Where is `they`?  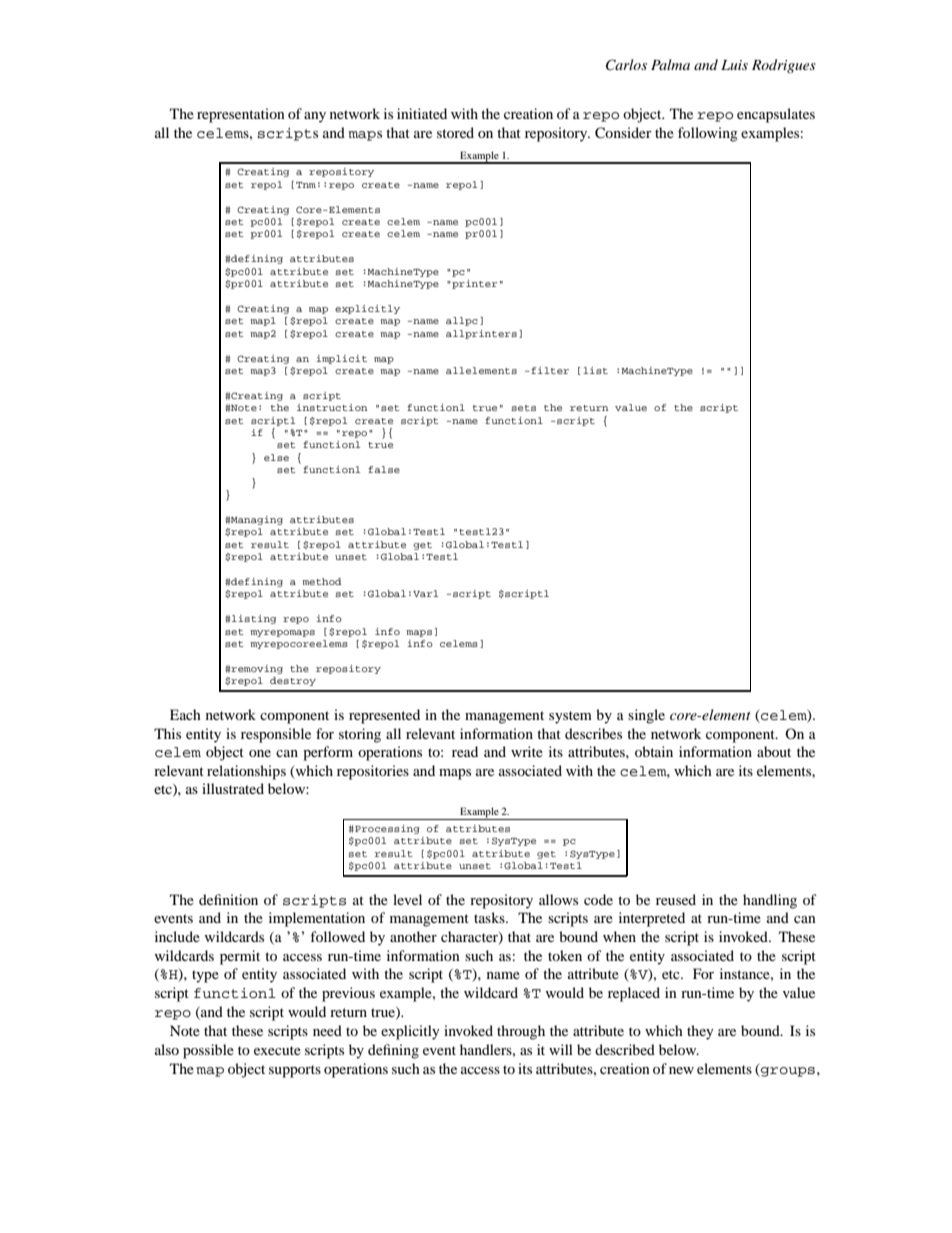
they is located at coordinates (700, 1032).
